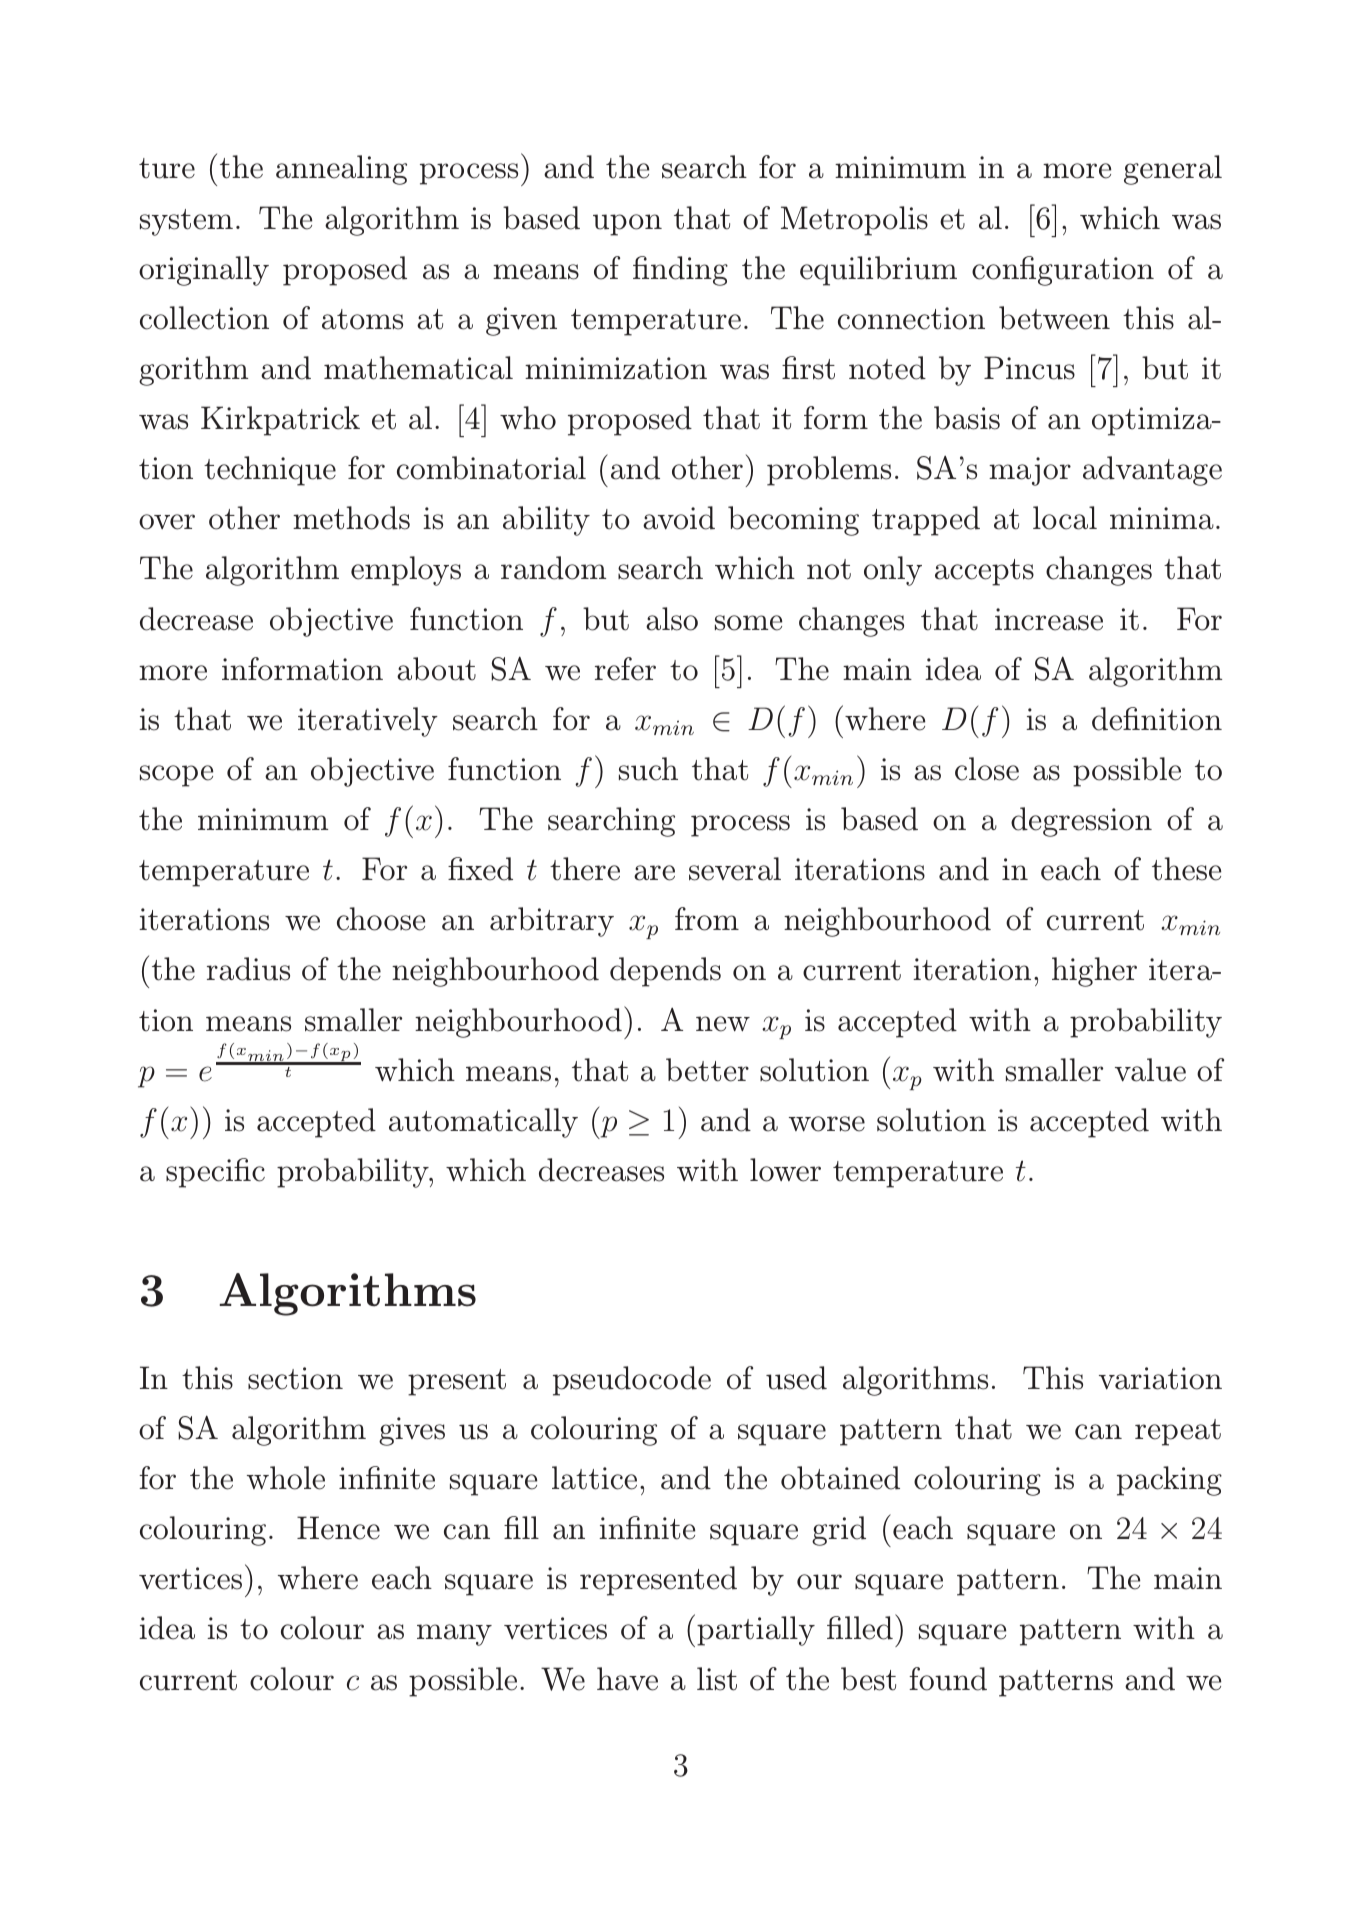  What do you see at coordinates (627, 225) in the image?
I see `upon` at bounding box center [627, 225].
